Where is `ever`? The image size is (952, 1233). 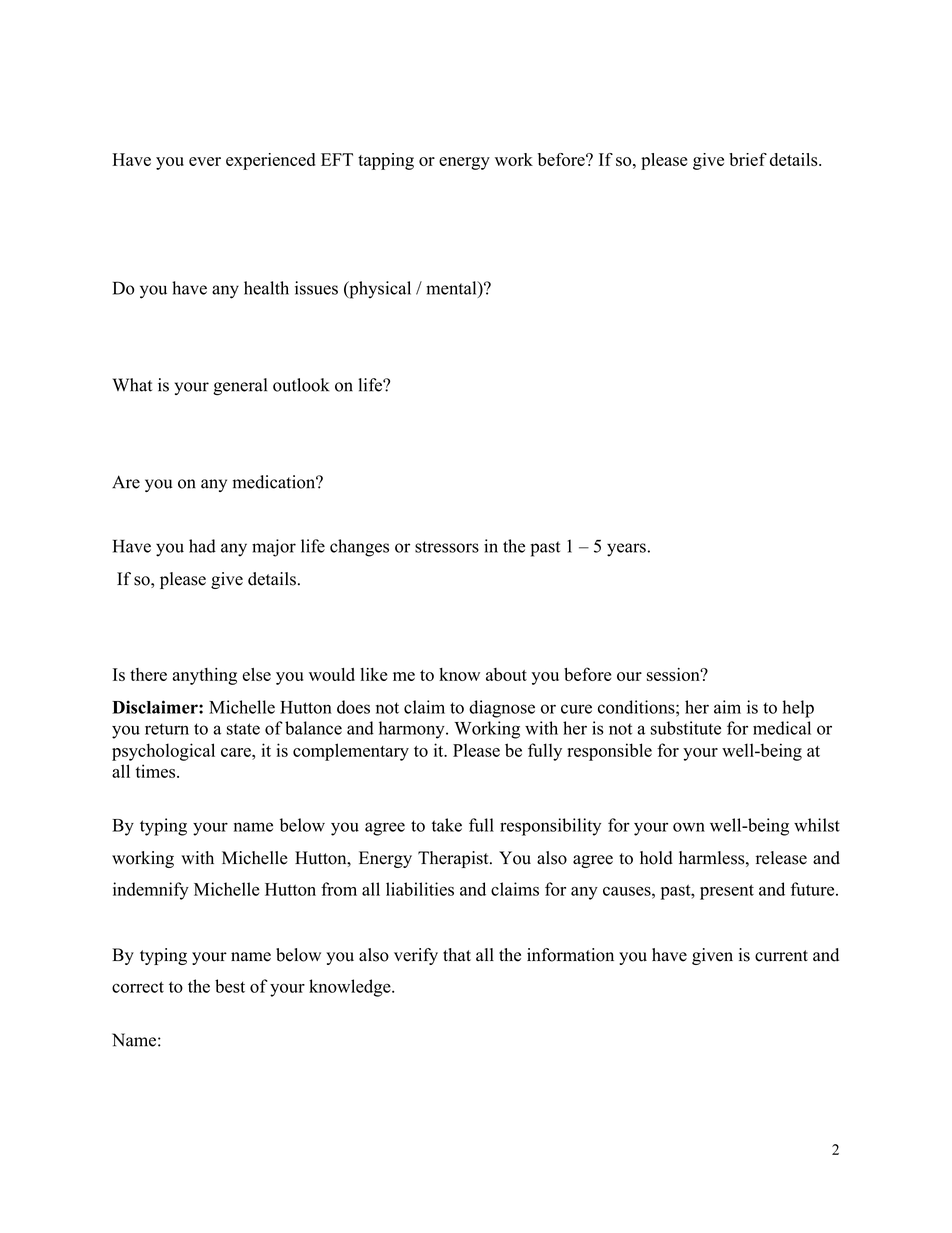
ever is located at coordinates (205, 161).
